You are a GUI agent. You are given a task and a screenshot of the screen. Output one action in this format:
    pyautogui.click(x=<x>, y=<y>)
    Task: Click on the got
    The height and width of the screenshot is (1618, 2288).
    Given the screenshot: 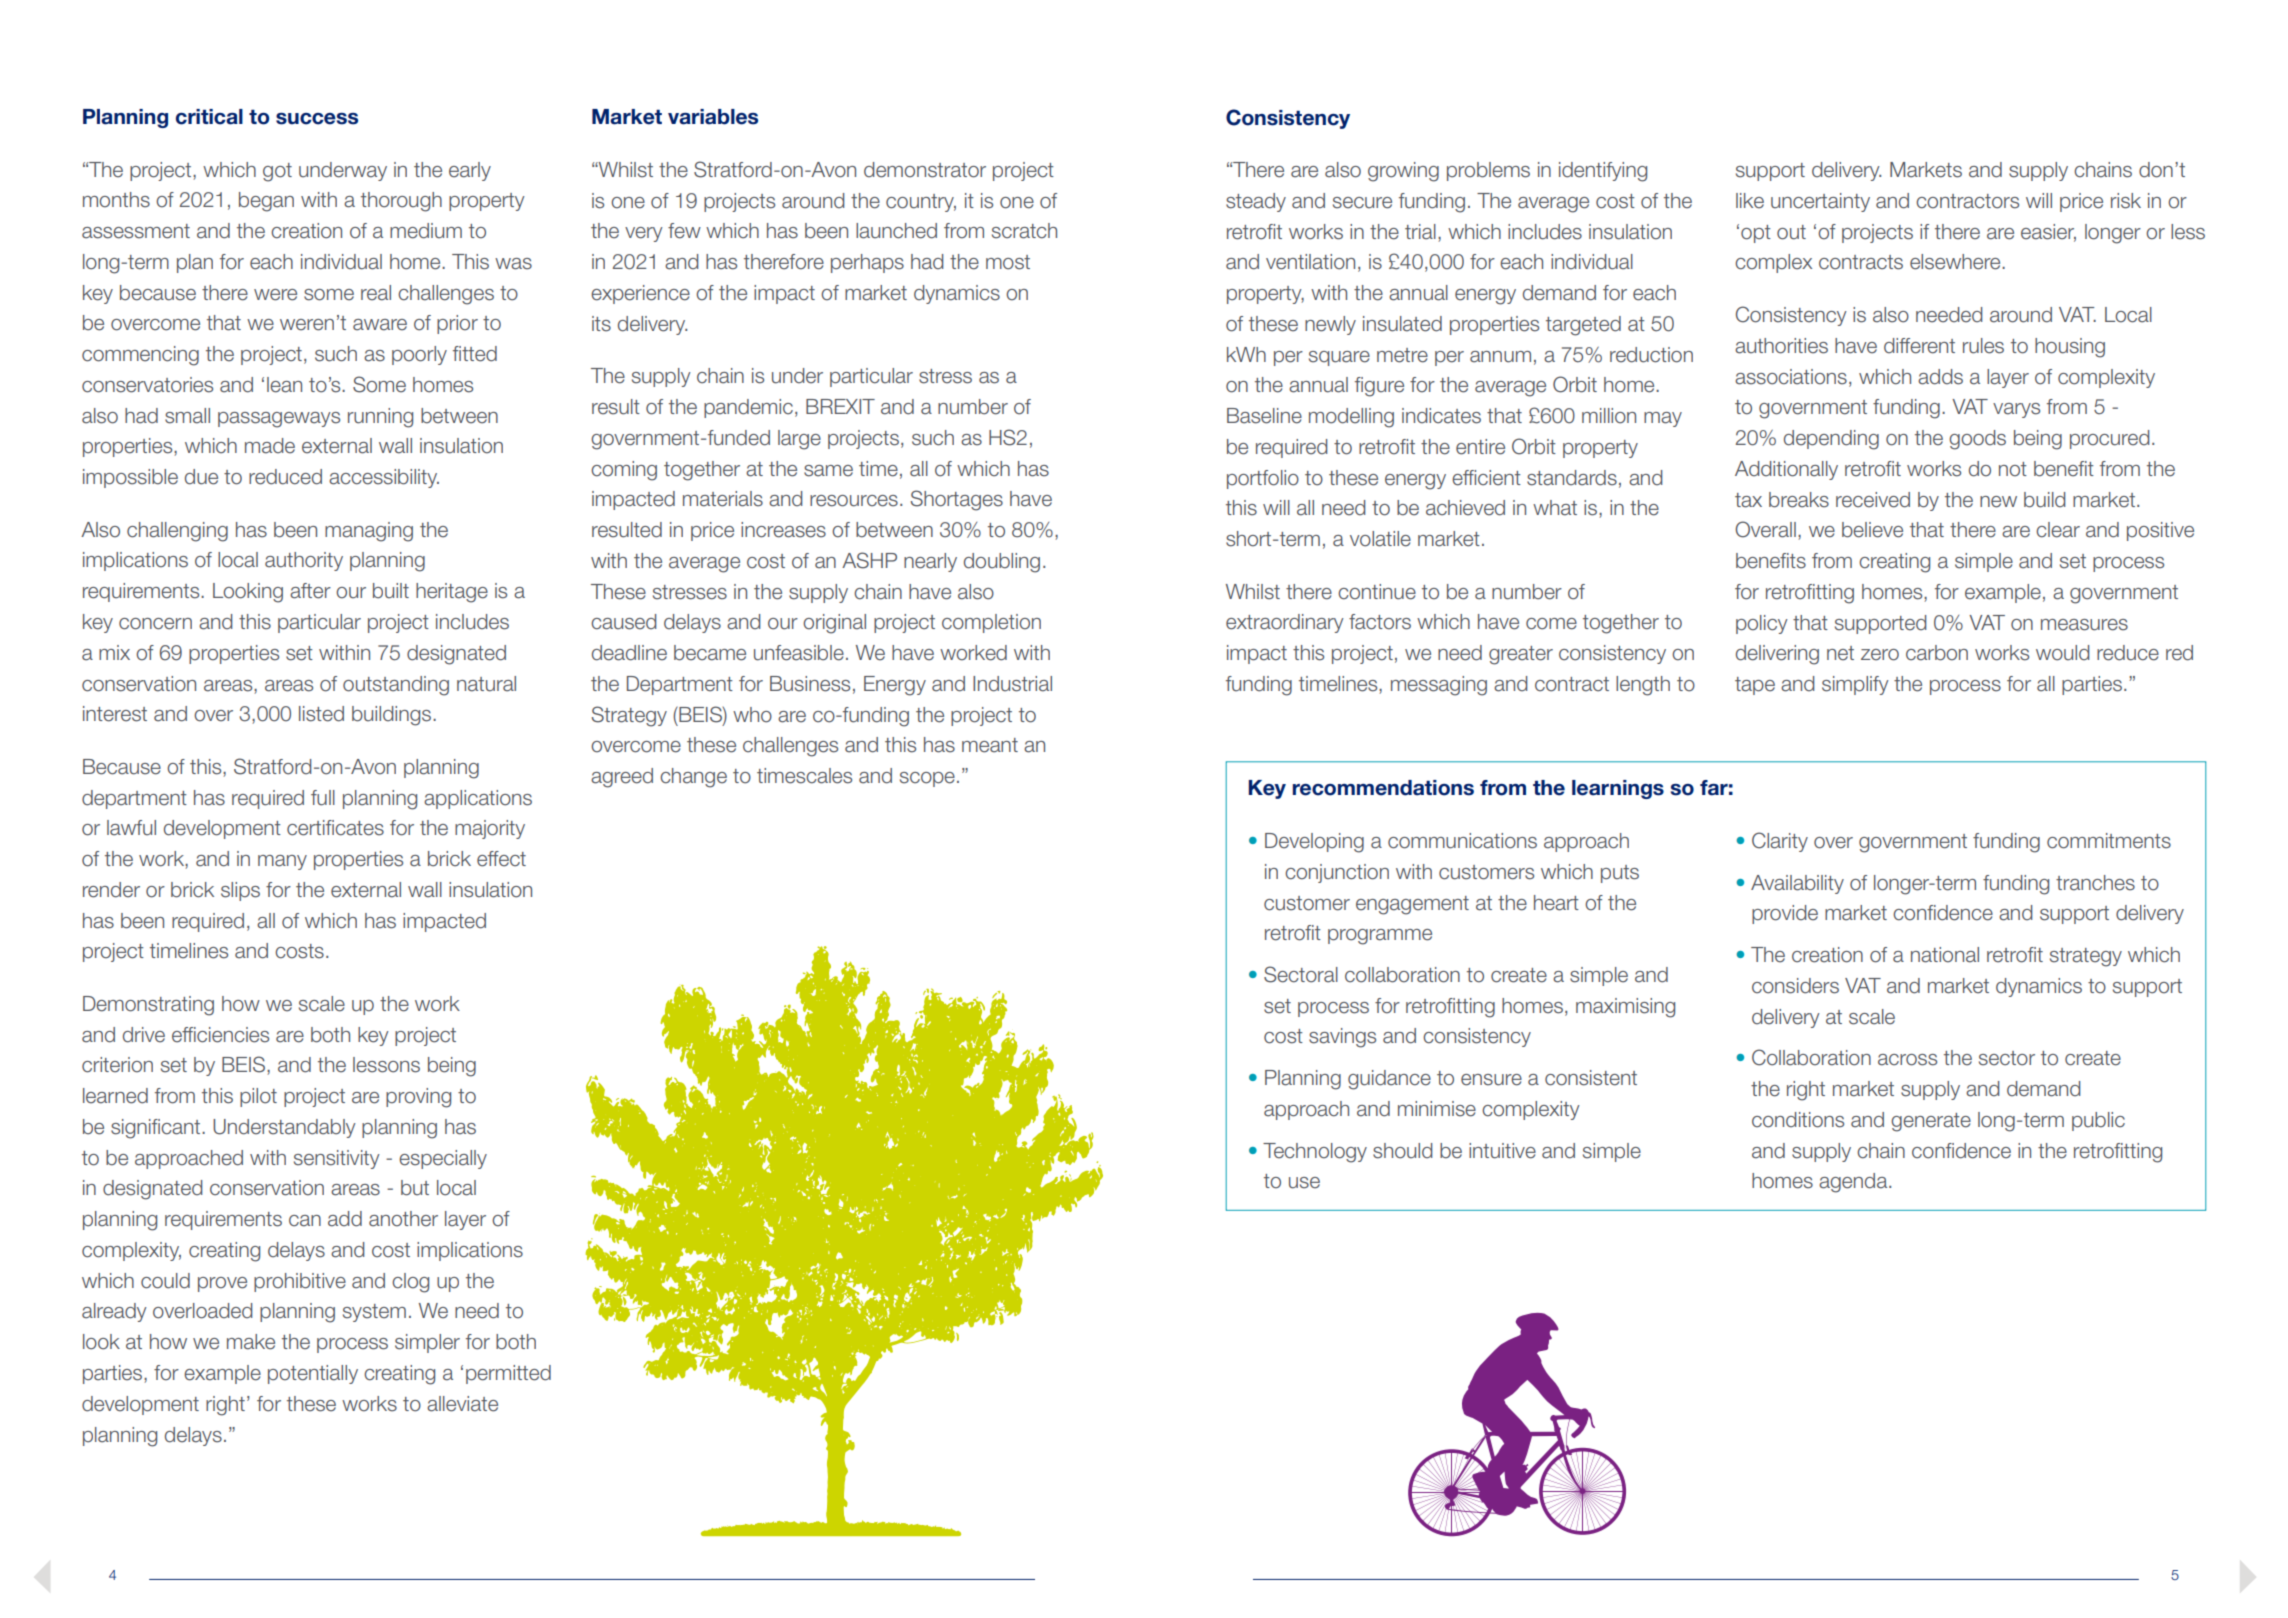 What is the action you would take?
    pyautogui.click(x=277, y=172)
